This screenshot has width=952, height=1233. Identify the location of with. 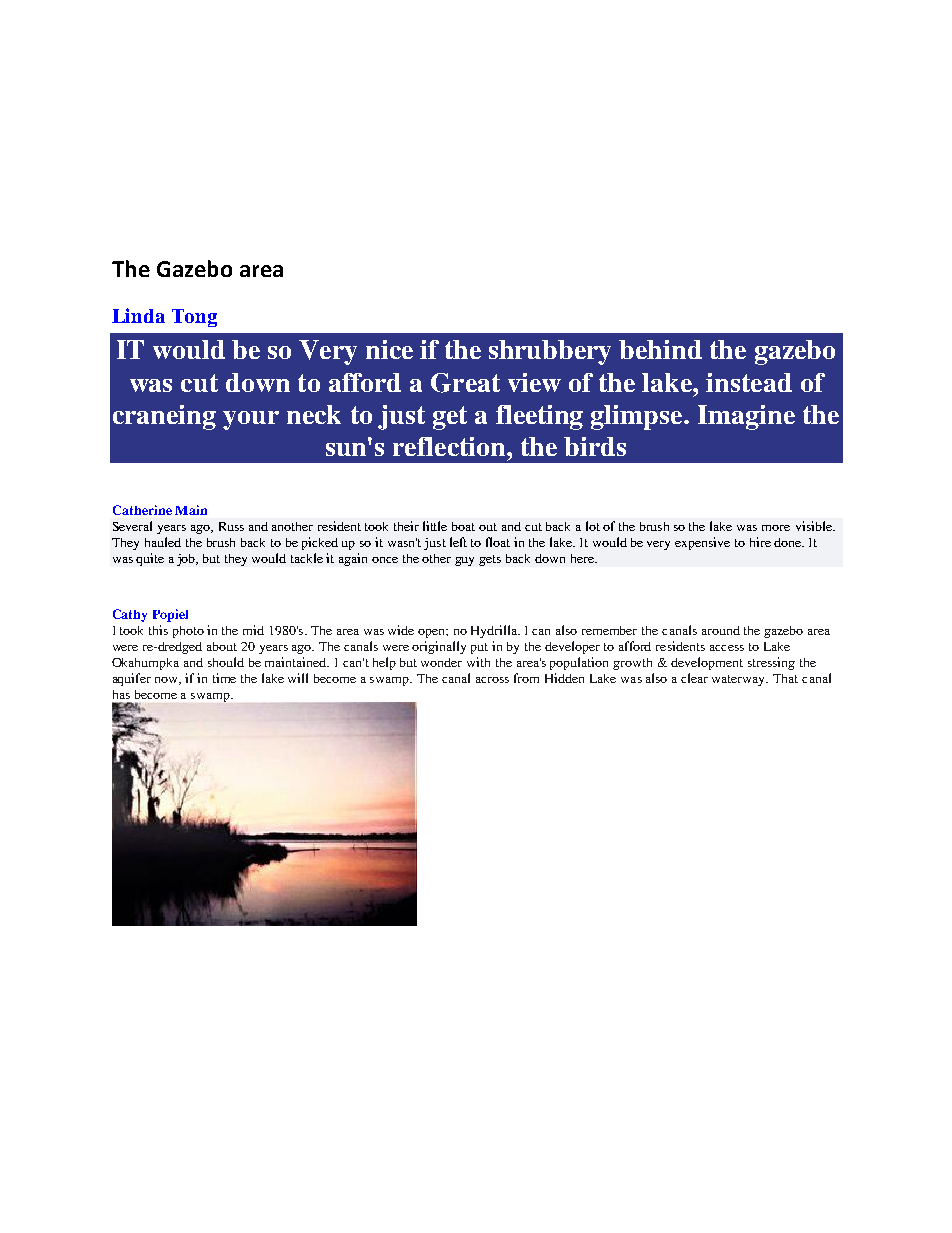
(478, 662).
